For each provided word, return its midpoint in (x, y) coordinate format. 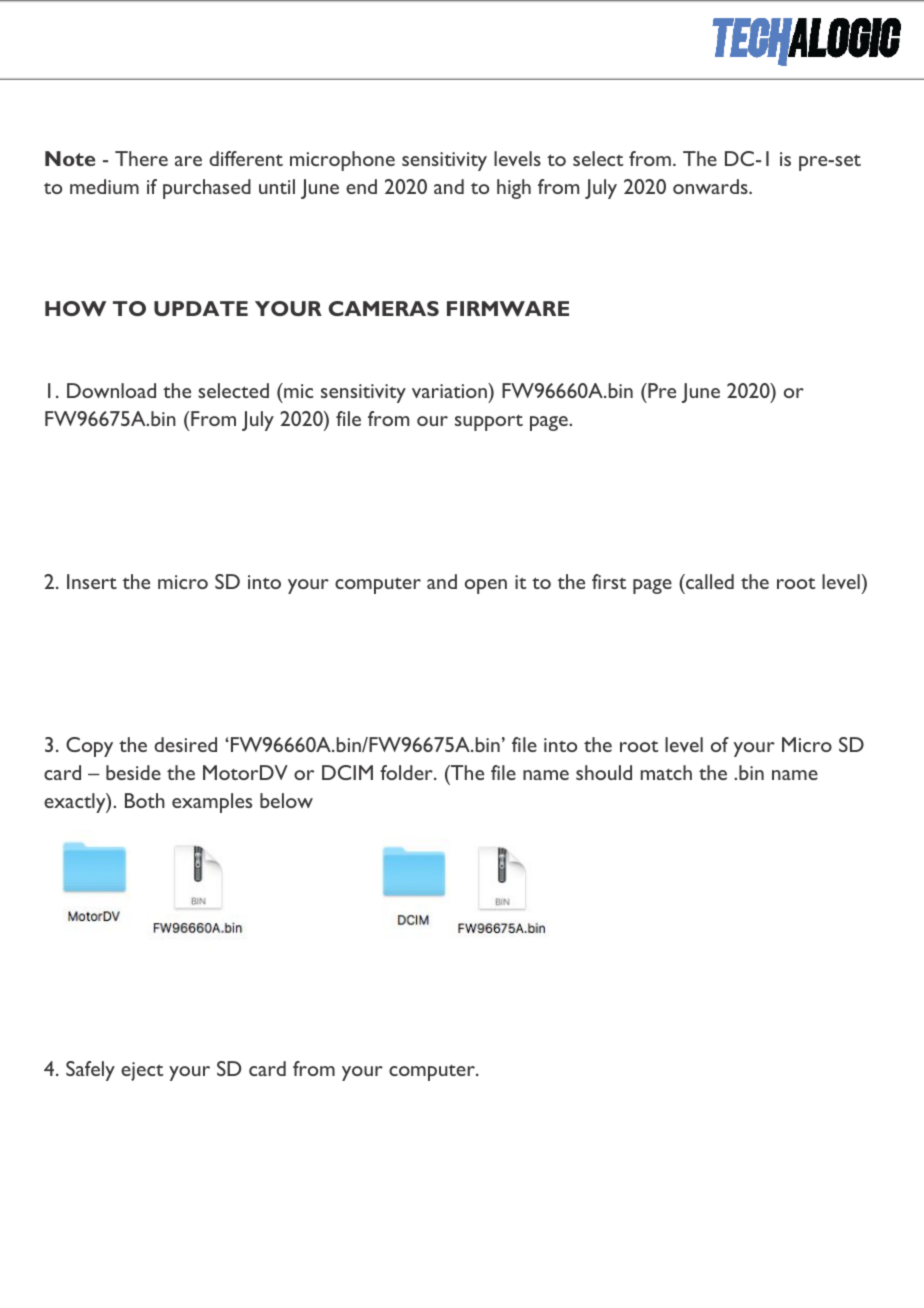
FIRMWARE (508, 308)
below (286, 800)
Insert (92, 581)
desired (185, 744)
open (486, 586)
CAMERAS (384, 308)
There (141, 158)
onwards (711, 186)
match (666, 772)
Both (145, 800)
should (604, 772)
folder (407, 772)
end (361, 186)
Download (111, 390)
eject (142, 1071)
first (609, 581)
